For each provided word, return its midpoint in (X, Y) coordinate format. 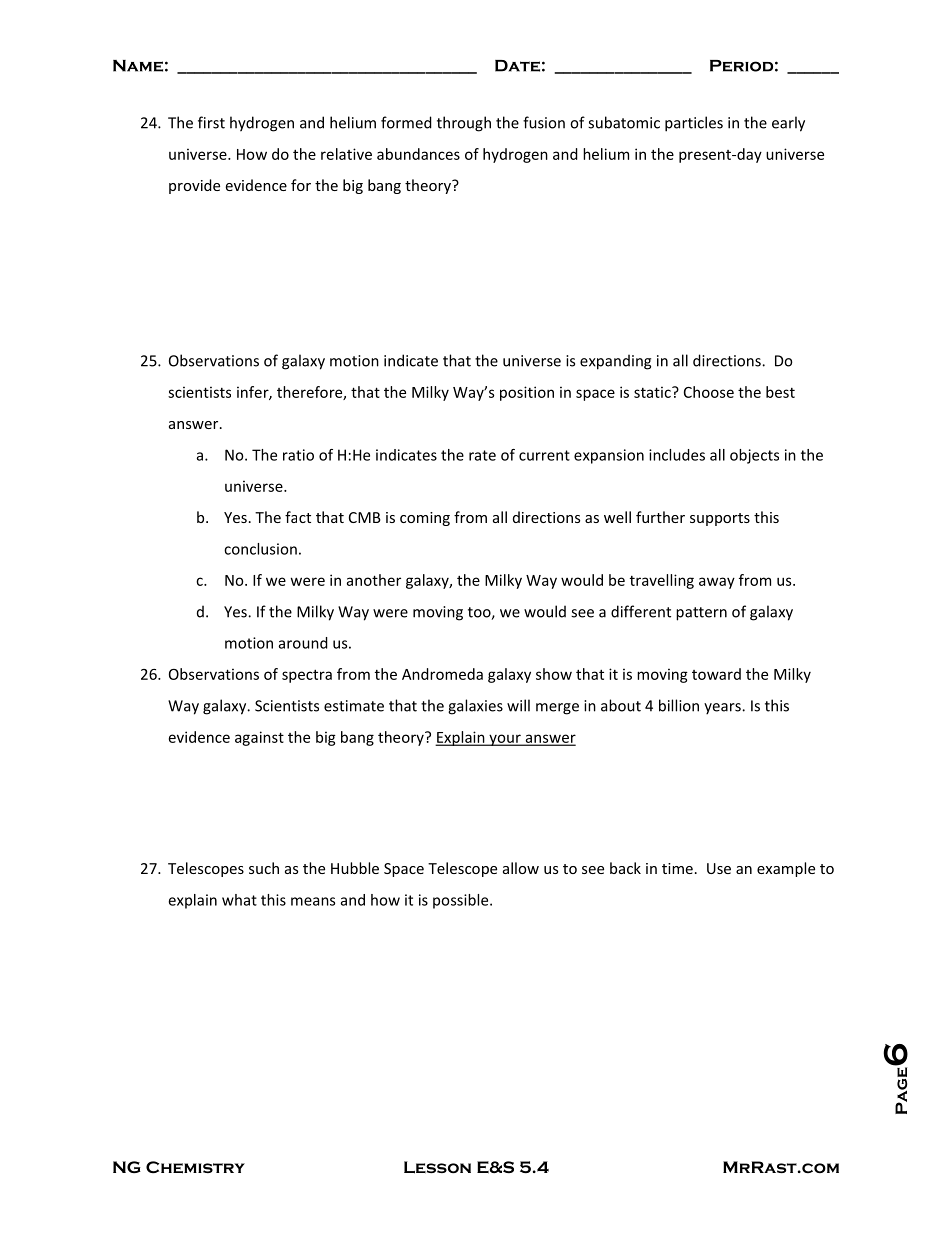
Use (719, 868)
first (211, 122)
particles (694, 124)
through (464, 124)
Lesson (437, 1167)
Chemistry (195, 1167)
